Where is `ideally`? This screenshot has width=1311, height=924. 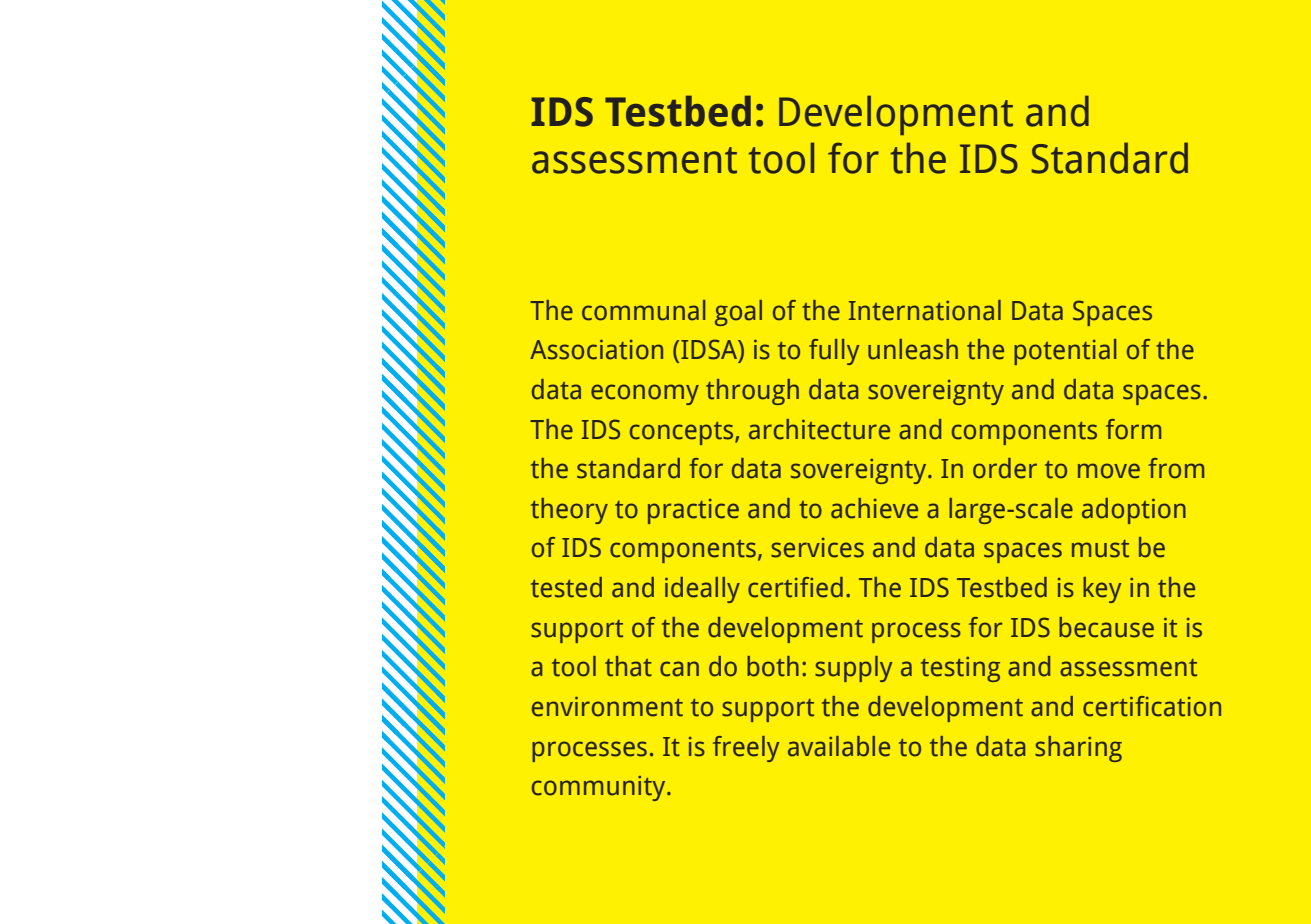 ideally is located at coordinates (702, 590).
